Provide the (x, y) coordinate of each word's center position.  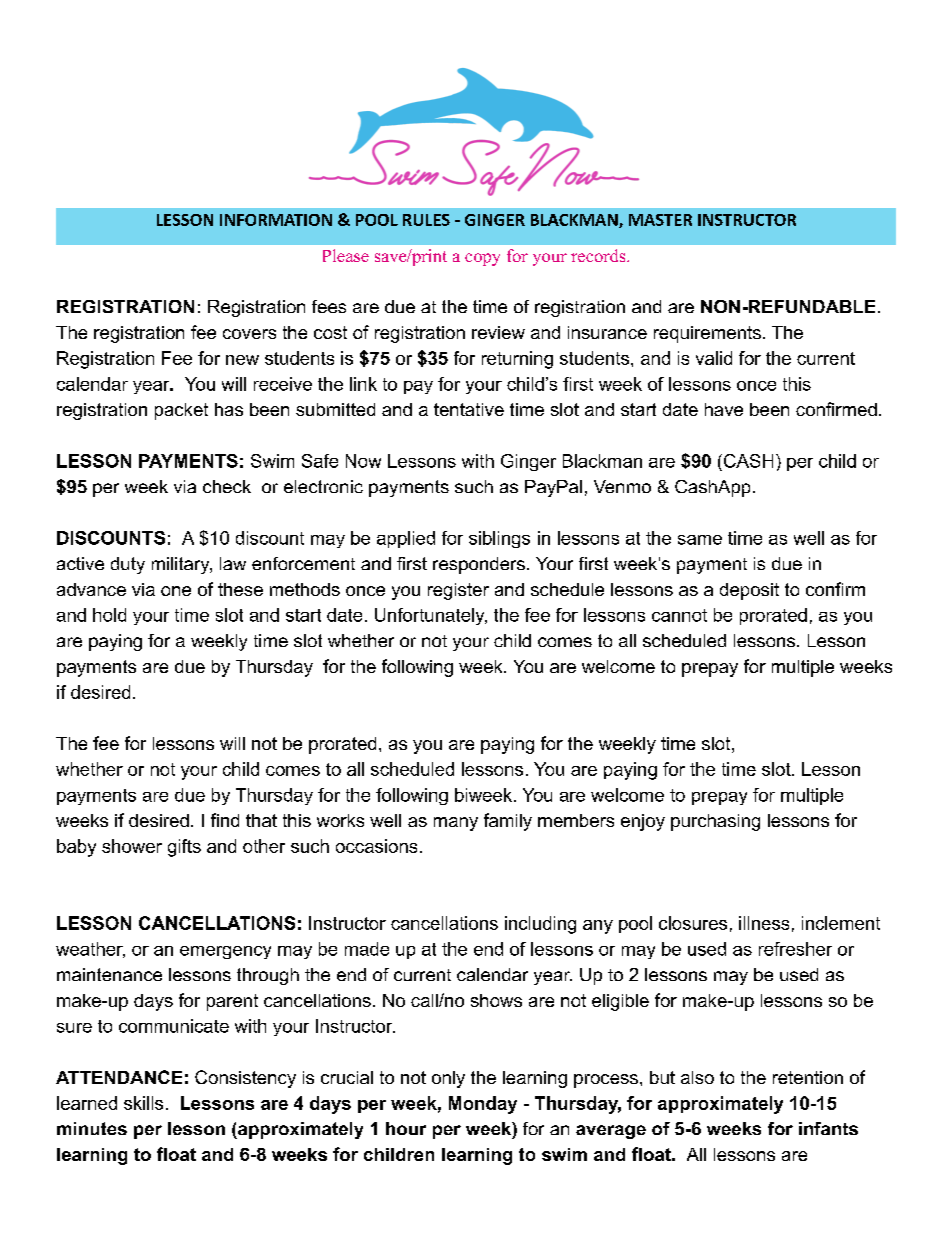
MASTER (660, 220)
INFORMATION (276, 220)
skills (143, 1103)
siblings (499, 539)
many (456, 824)
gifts (184, 848)
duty (128, 565)
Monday (483, 1105)
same (700, 540)
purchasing (715, 822)
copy (482, 259)
